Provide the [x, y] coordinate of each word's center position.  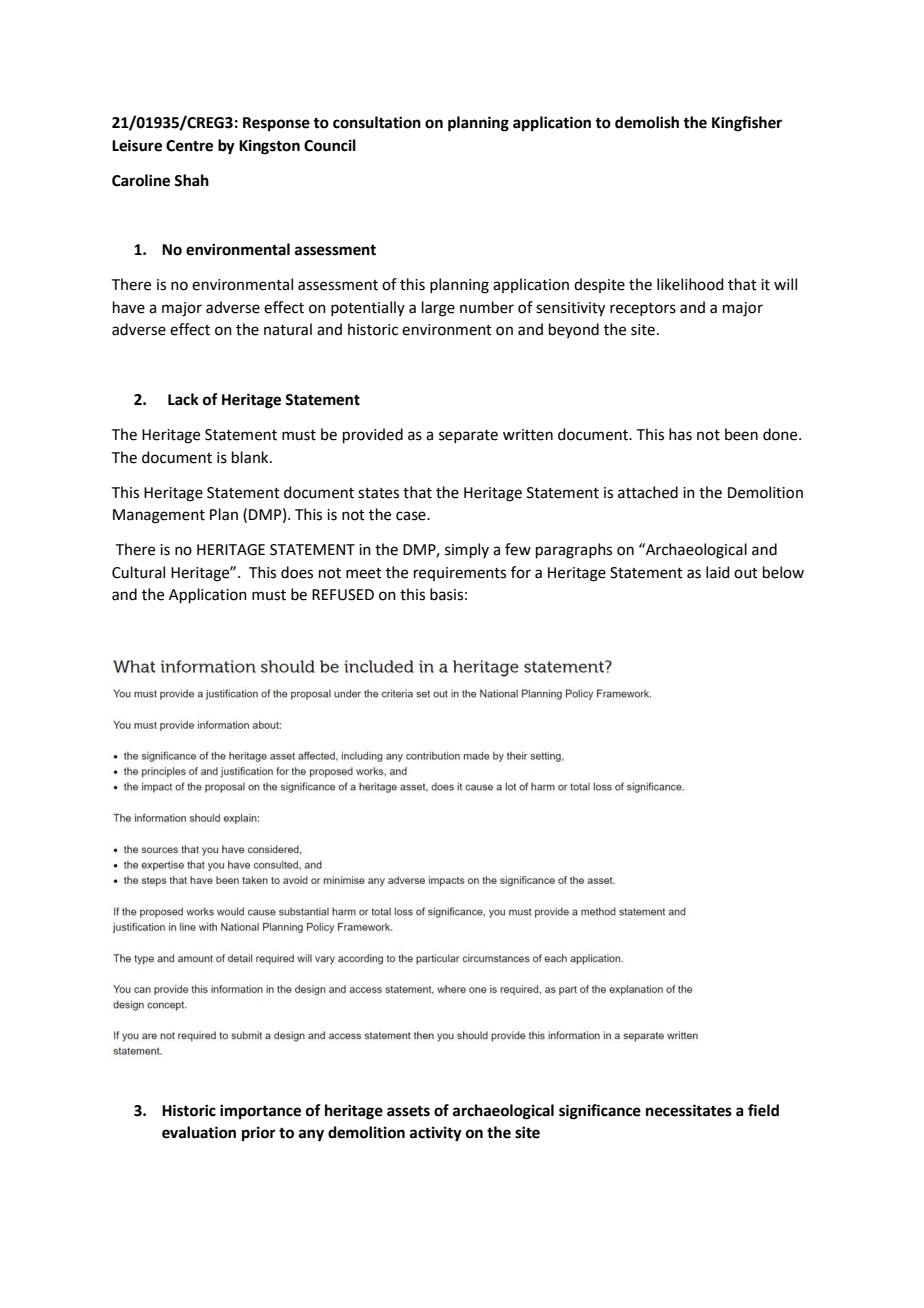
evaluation [199, 1132]
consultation [377, 122]
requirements [460, 574]
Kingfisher [747, 124]
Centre [189, 146]
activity [436, 1134]
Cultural [138, 572]
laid [718, 572]
